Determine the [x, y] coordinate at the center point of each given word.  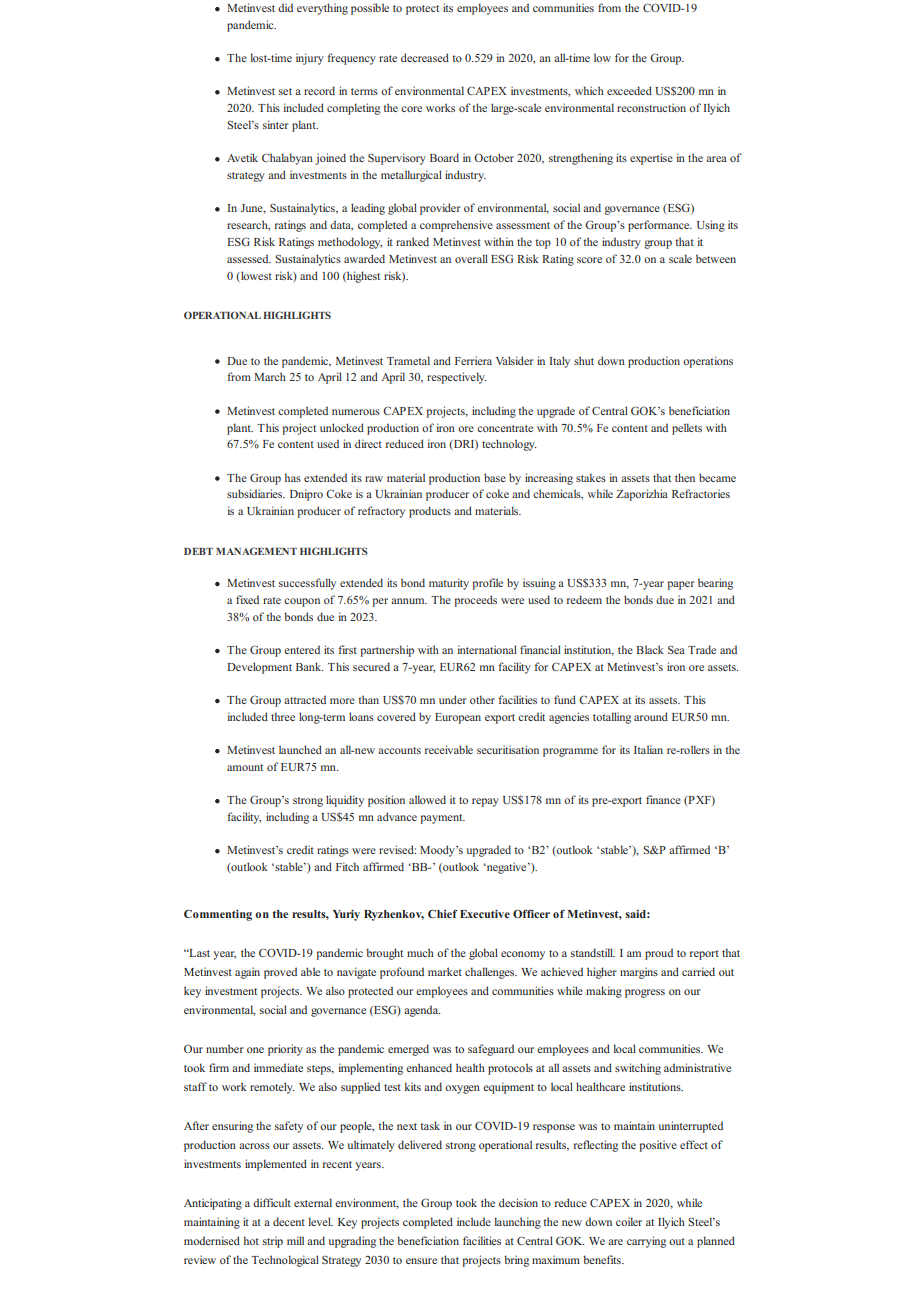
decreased [425, 57]
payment [442, 819]
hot [251, 1240]
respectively [456, 378]
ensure [421, 1261]
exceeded [629, 90]
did [285, 7]
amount [245, 767]
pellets [687, 429]
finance [663, 799]
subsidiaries [256, 493]
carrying [646, 1242]
